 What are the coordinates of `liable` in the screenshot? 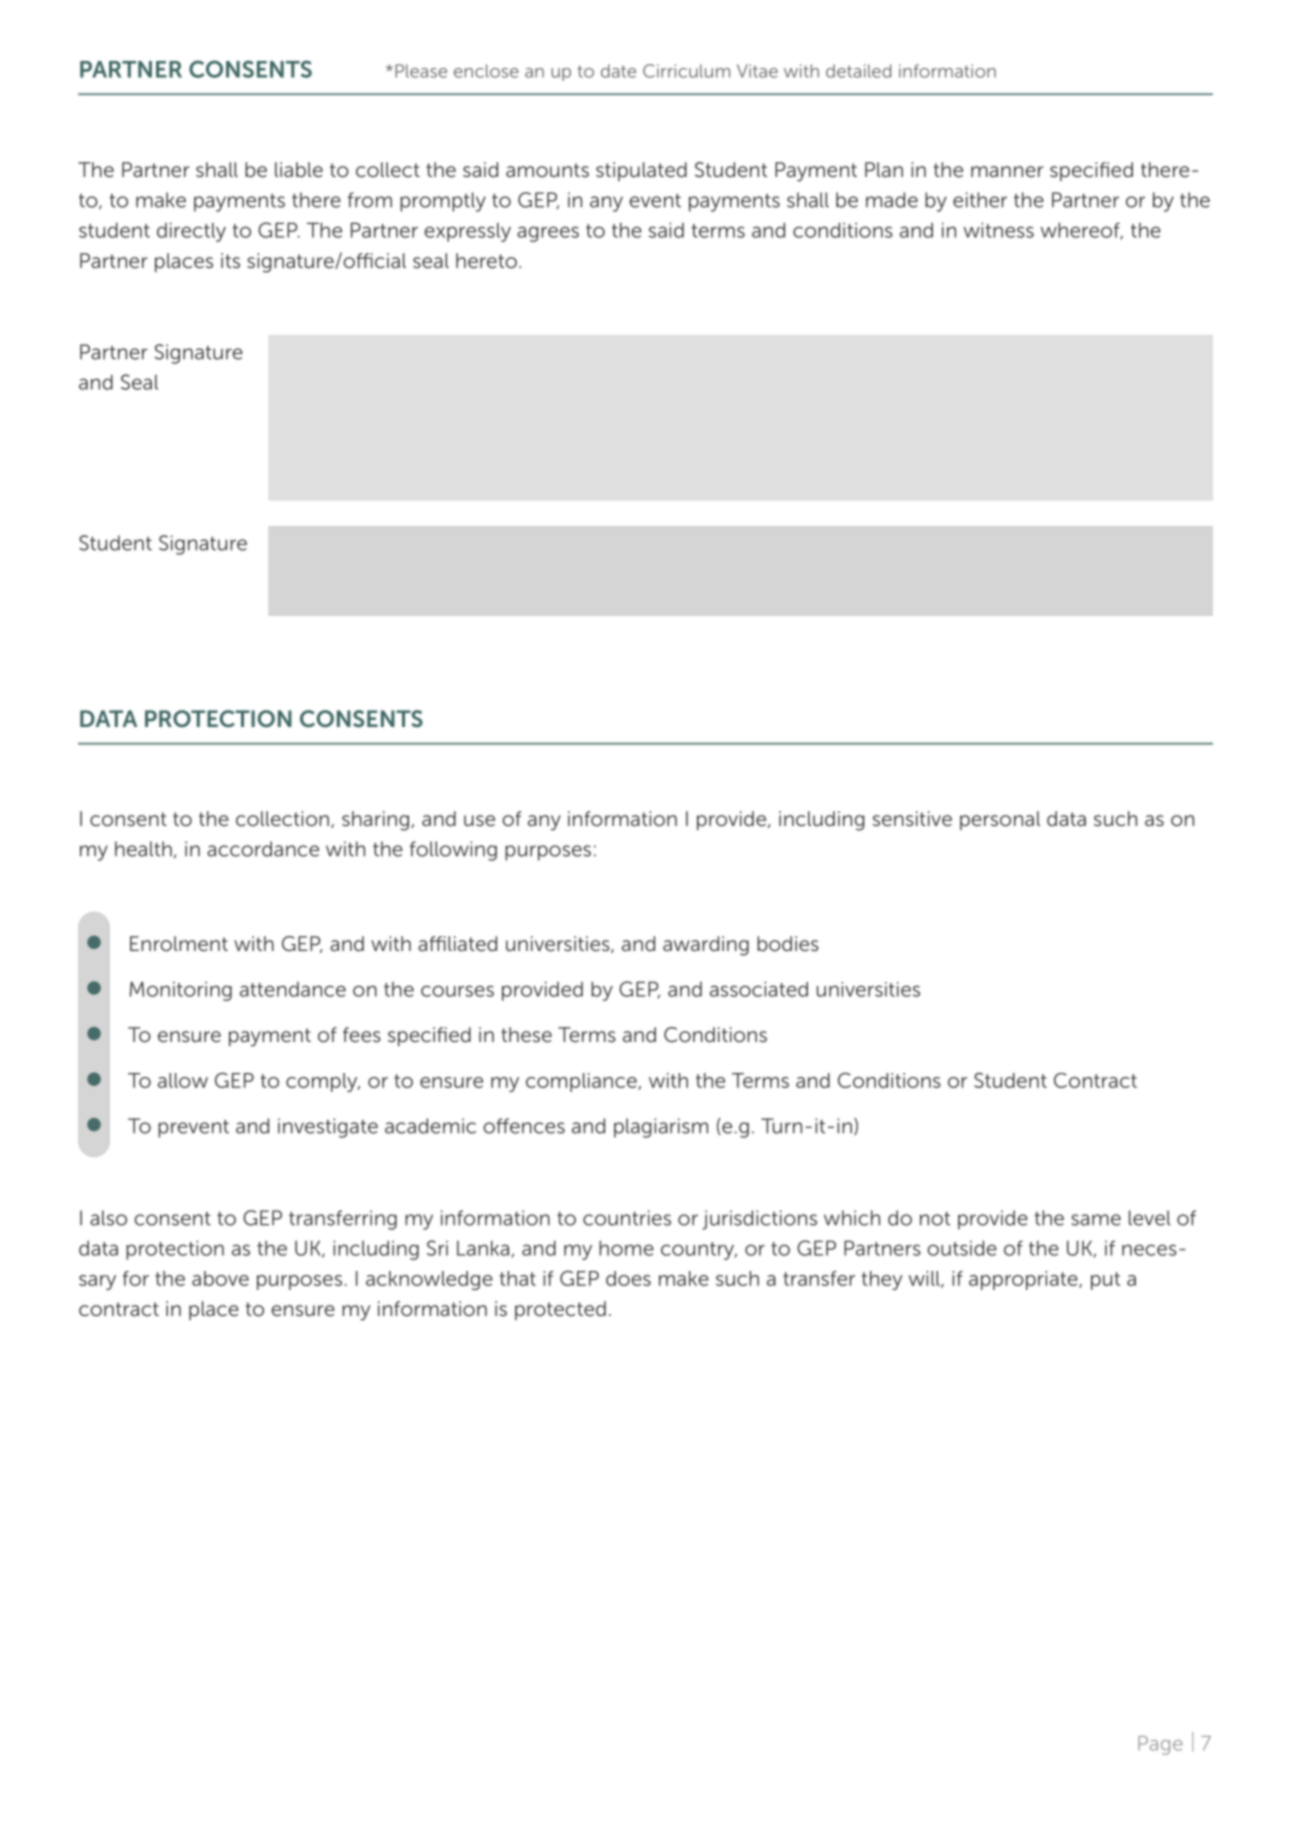 It's located at (299, 169).
